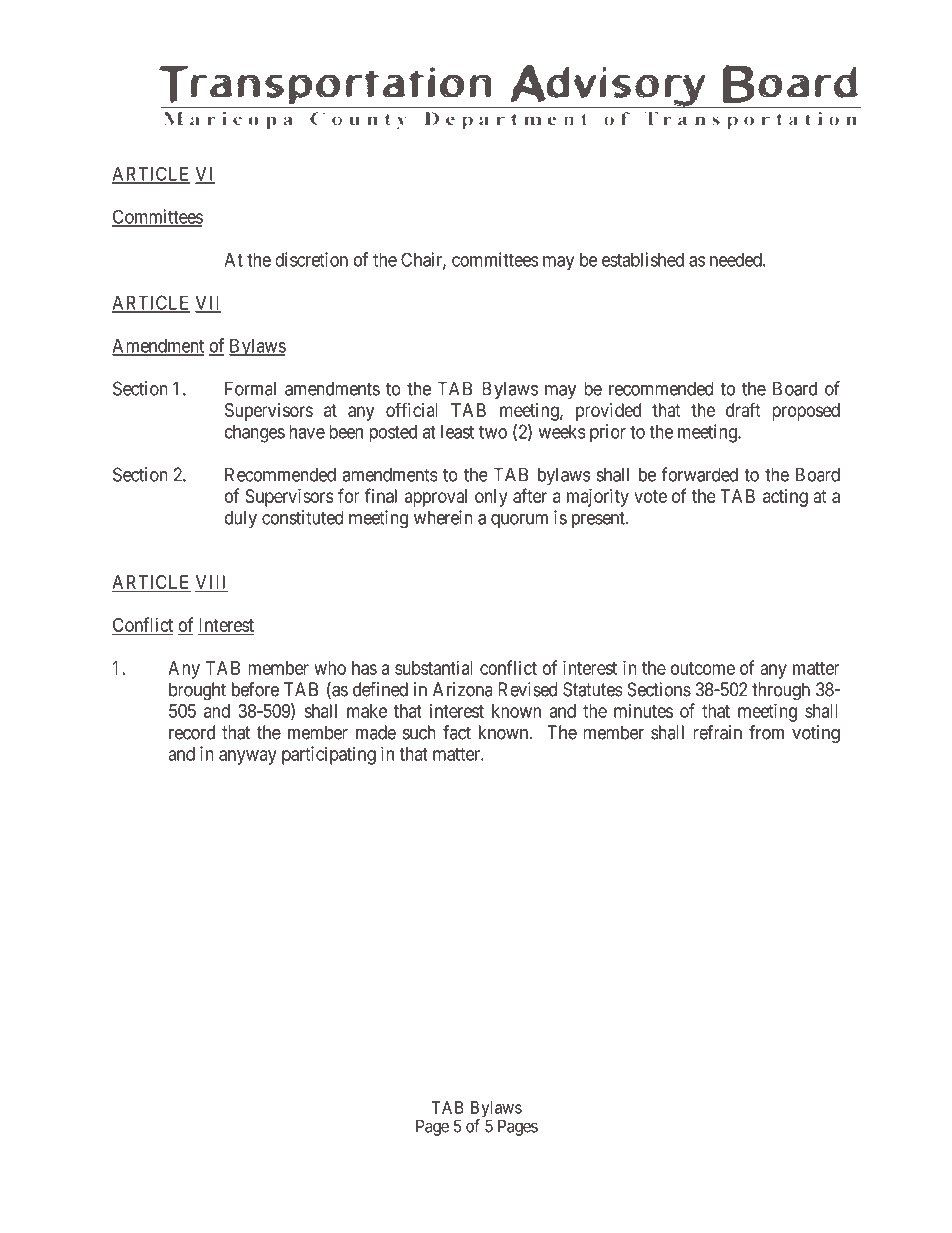 This page has height=1233, width=952. I want to click on refrain, so click(718, 732).
